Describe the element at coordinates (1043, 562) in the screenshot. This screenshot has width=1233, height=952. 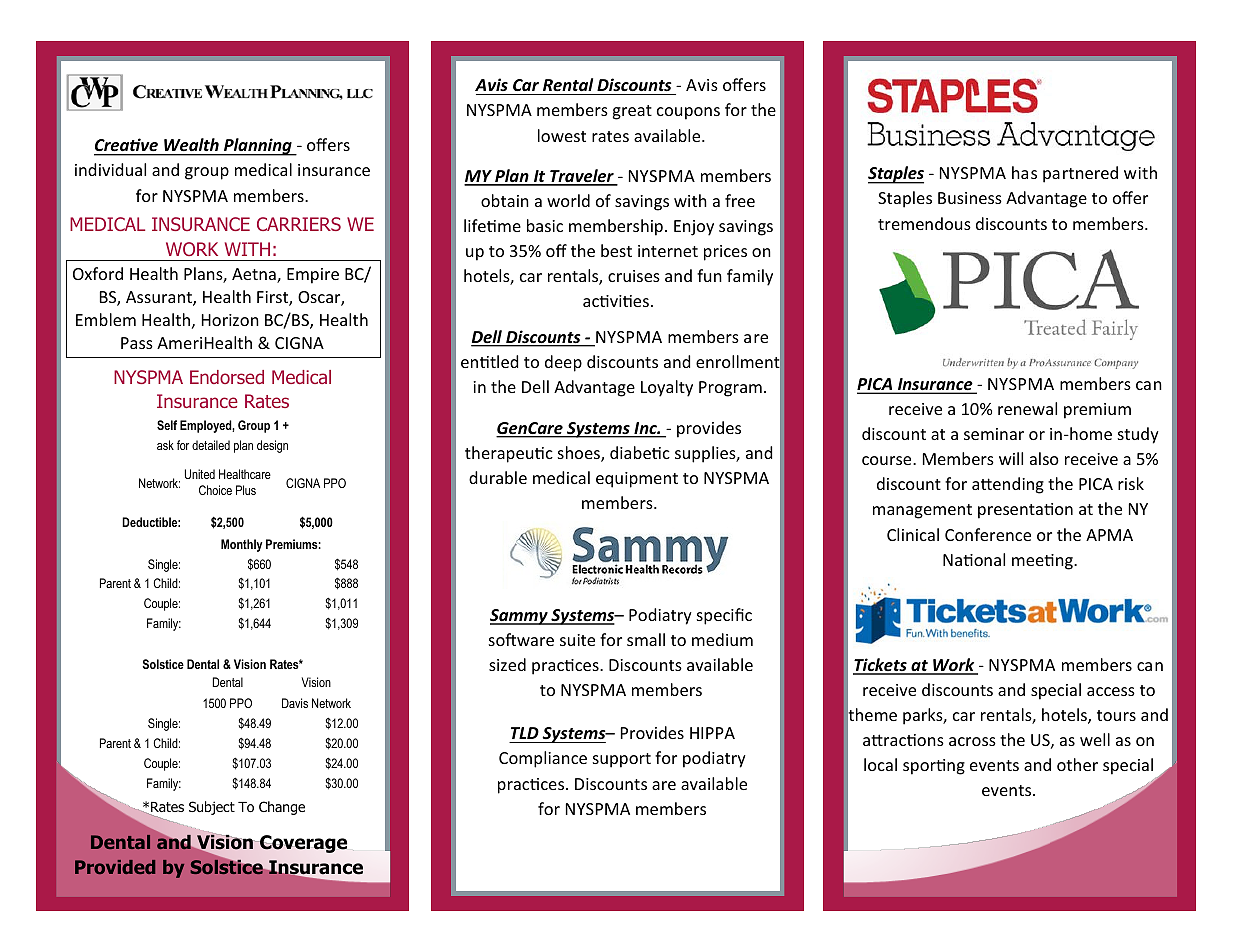
I see `meeting` at that location.
